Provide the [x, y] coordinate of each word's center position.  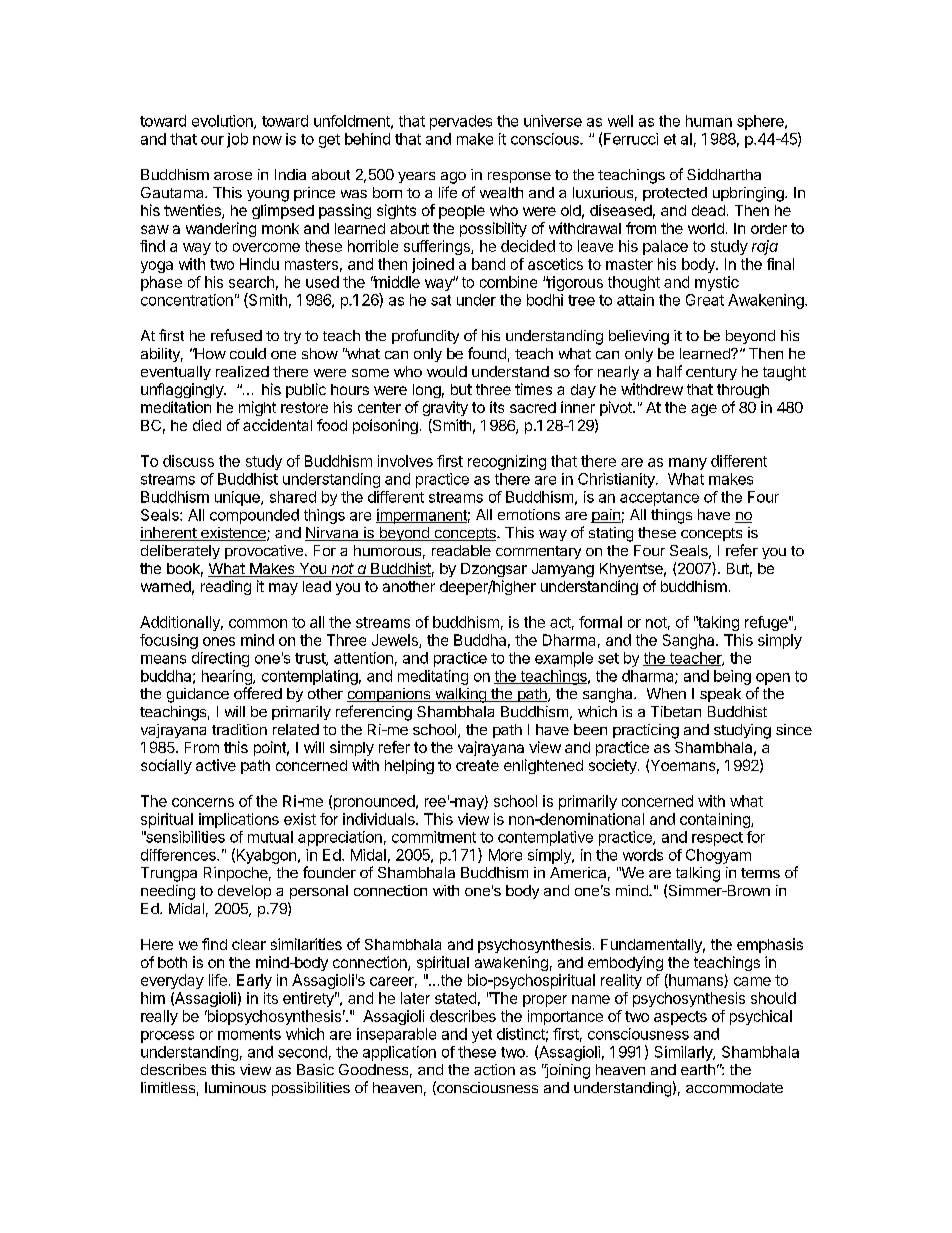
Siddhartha [724, 174]
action [494, 1069]
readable [461, 550]
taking [717, 623]
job [237, 140]
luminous [235, 1087]
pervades [461, 122]
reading [226, 587]
